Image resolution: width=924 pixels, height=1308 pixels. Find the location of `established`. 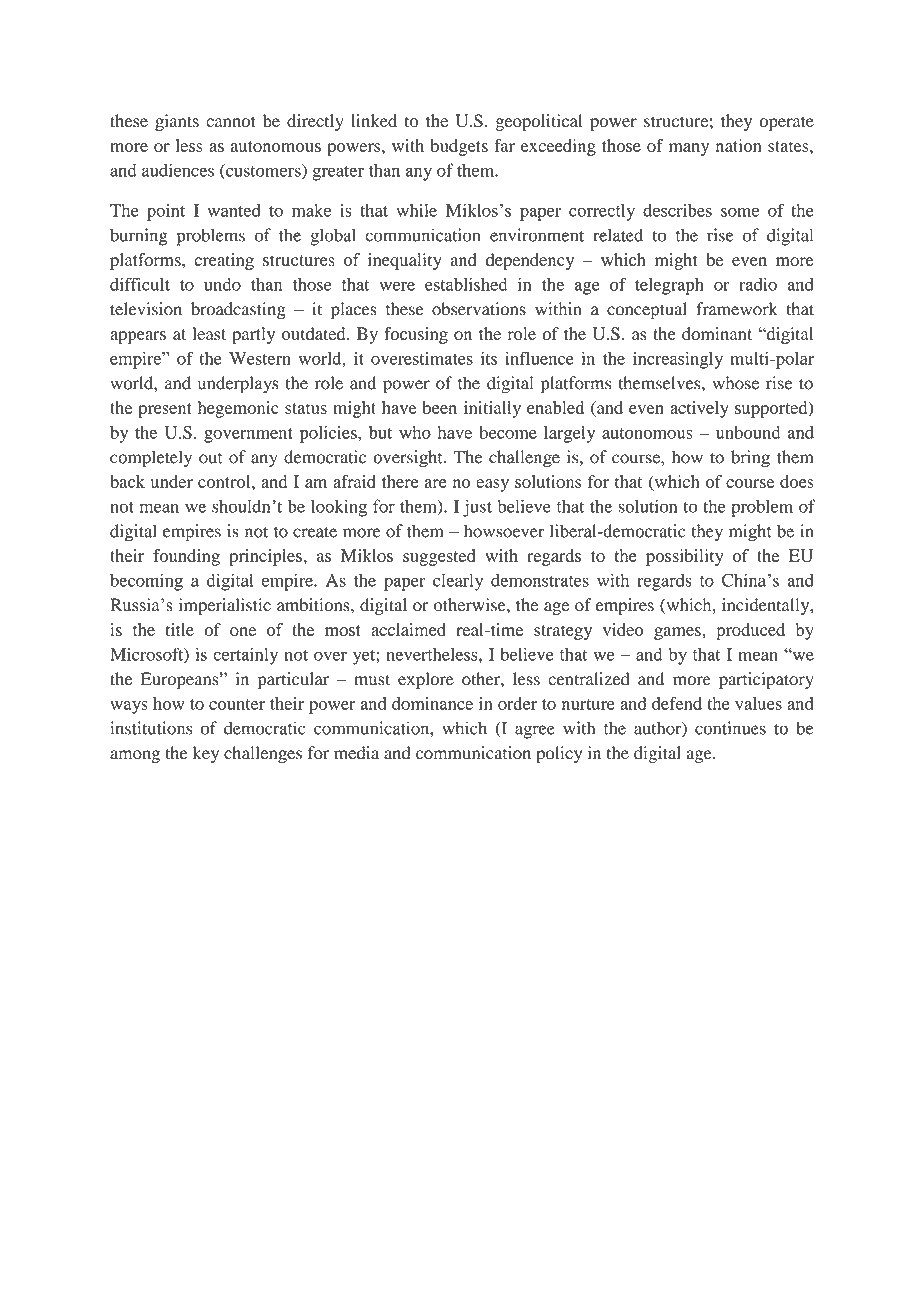

established is located at coordinates (466, 284).
